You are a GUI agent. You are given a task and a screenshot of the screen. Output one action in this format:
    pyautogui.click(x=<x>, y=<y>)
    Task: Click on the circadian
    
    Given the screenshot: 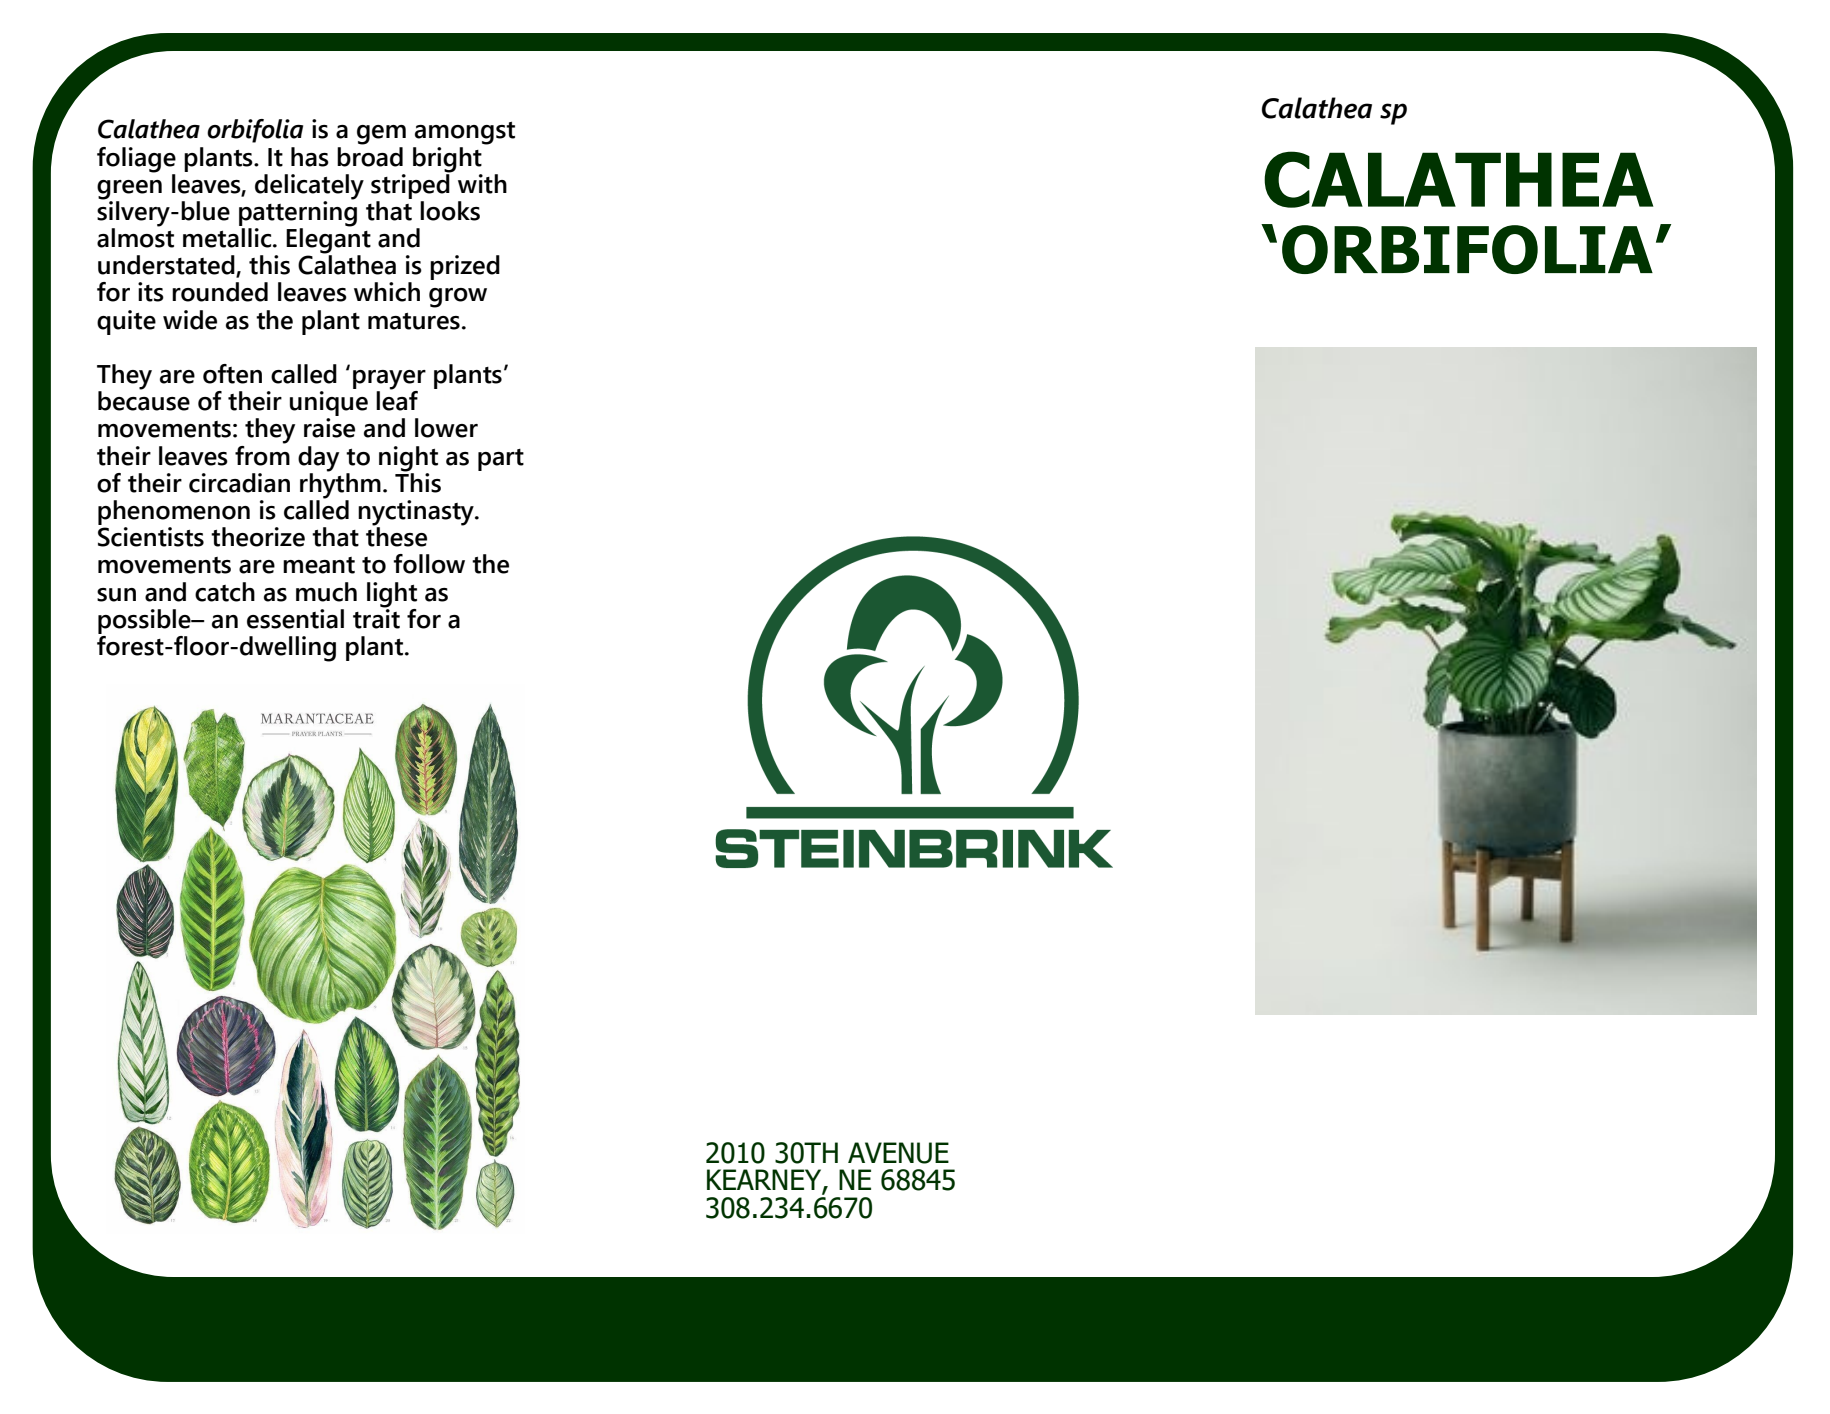 What is the action you would take?
    pyautogui.click(x=239, y=483)
